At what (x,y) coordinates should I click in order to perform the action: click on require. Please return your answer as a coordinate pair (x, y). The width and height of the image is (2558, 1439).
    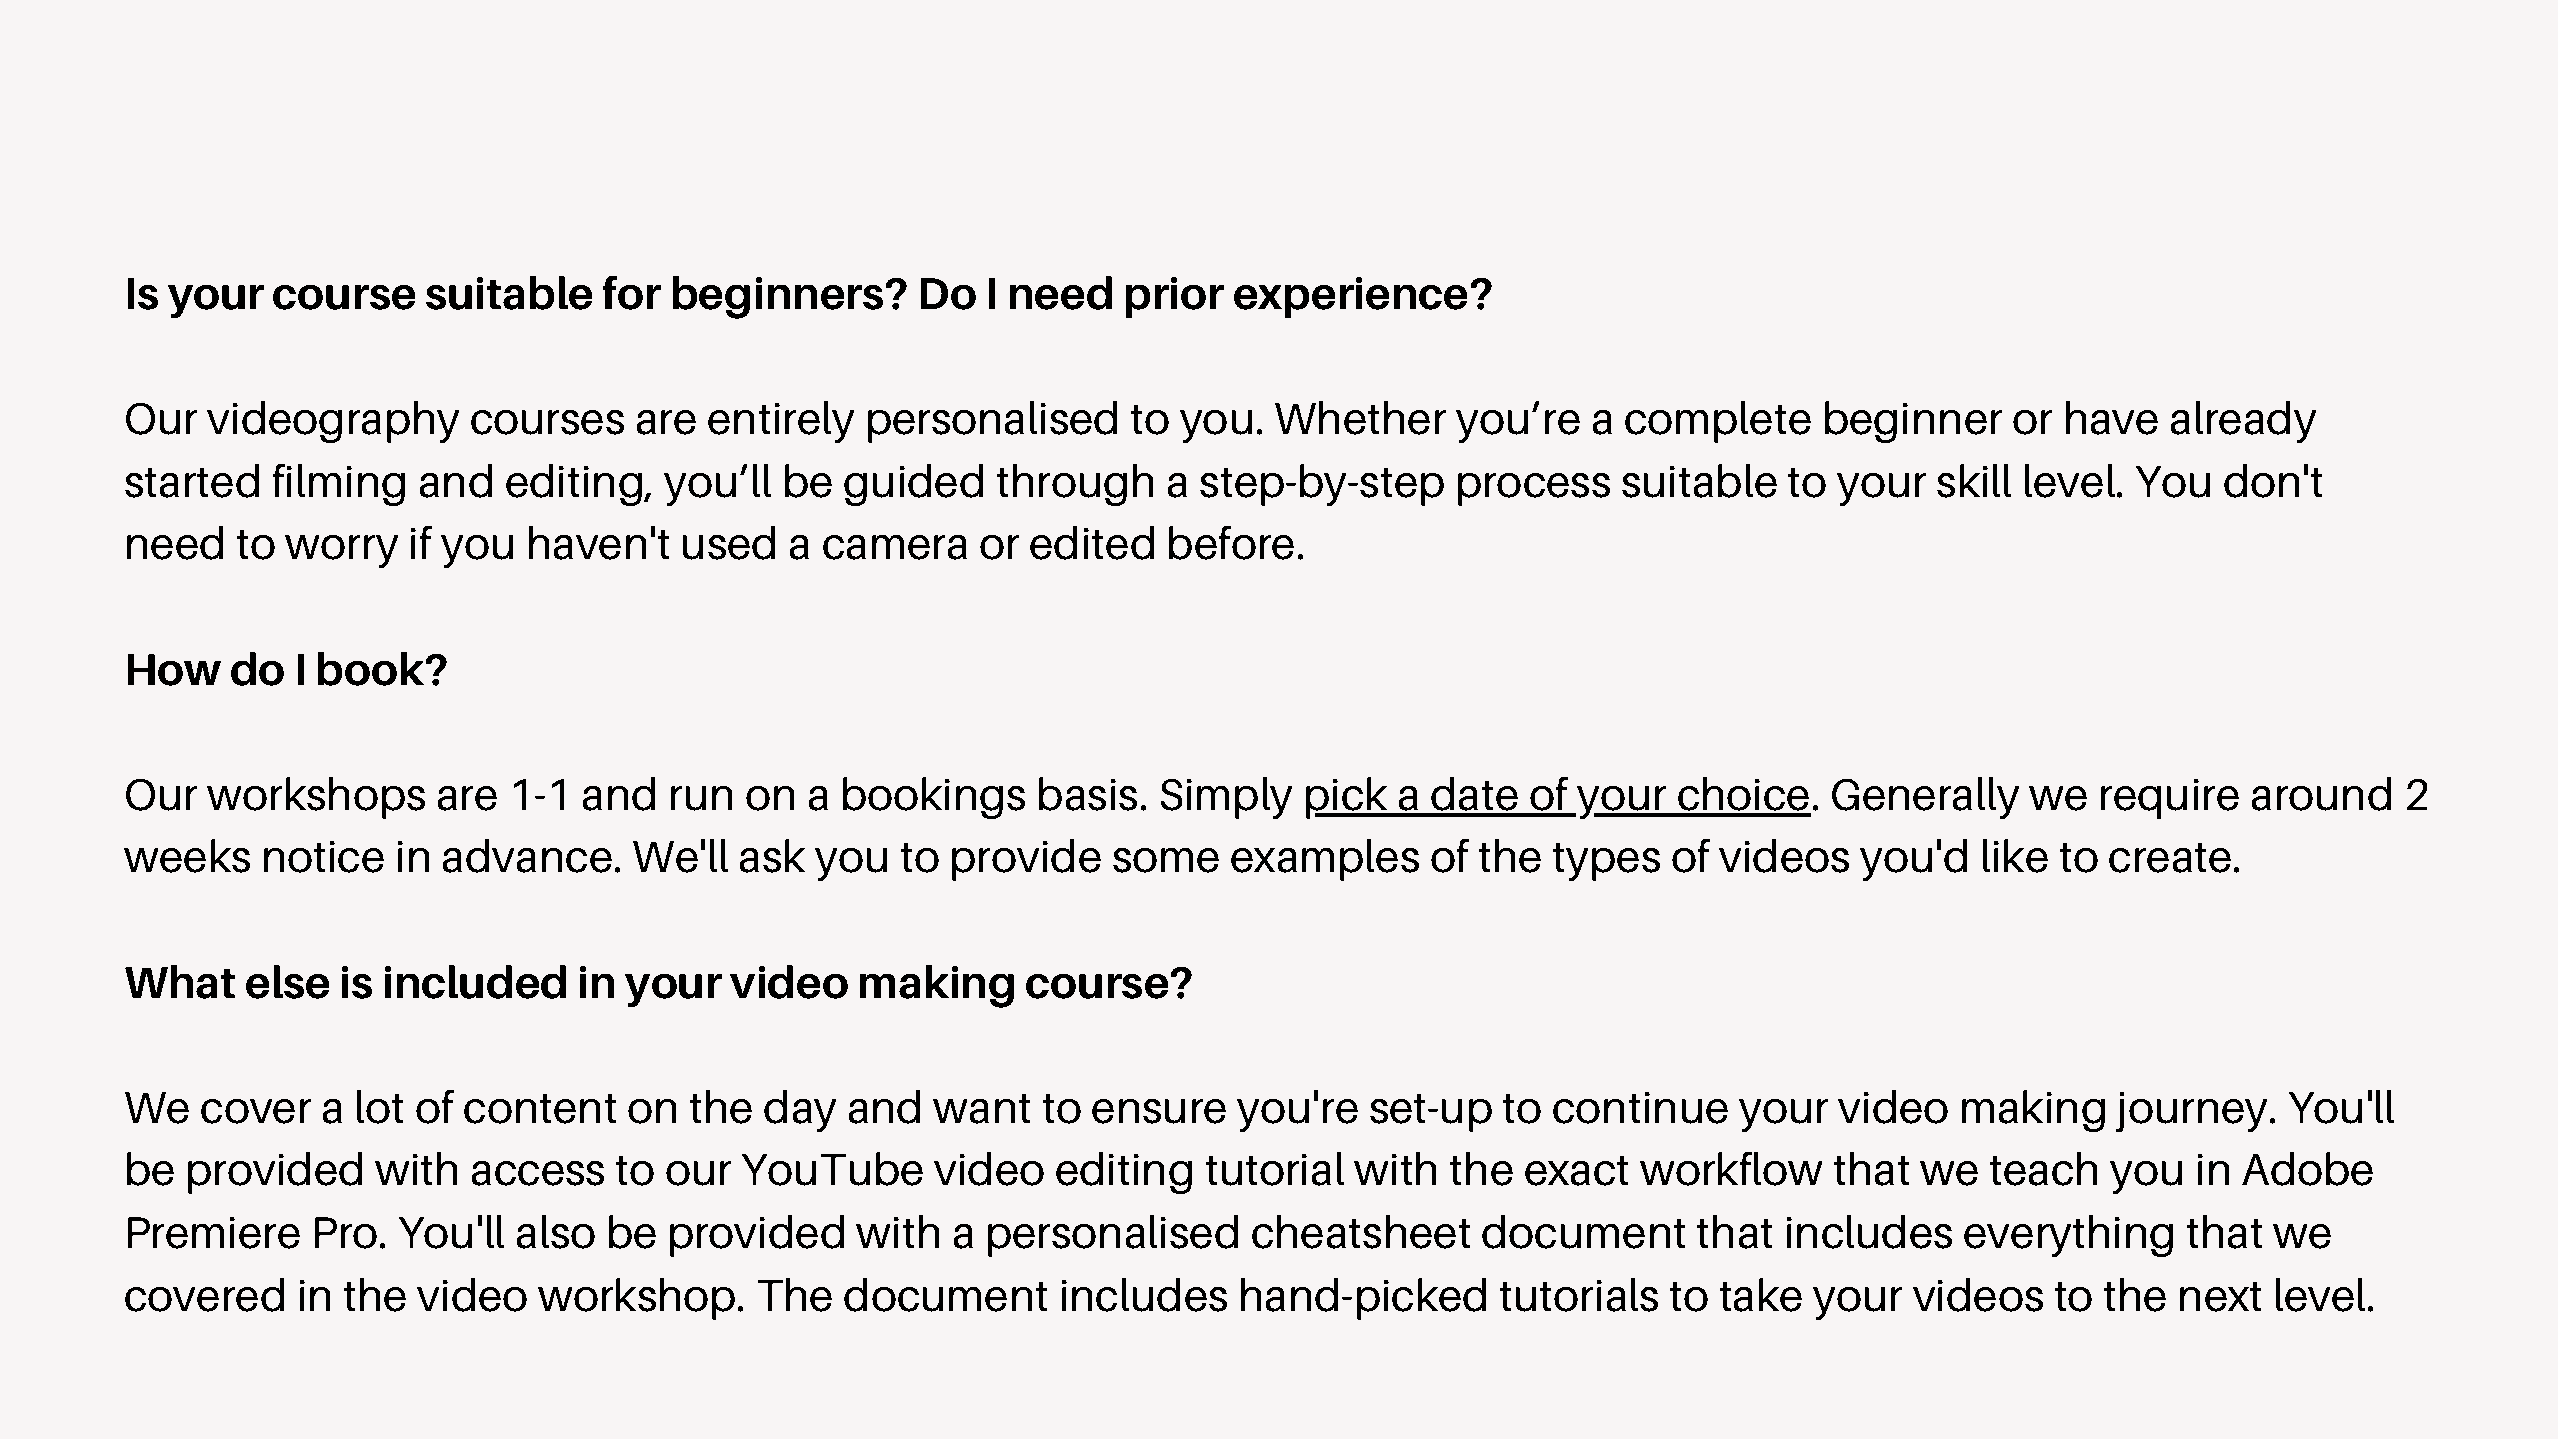
    Looking at the image, I should click on (2170, 799).
